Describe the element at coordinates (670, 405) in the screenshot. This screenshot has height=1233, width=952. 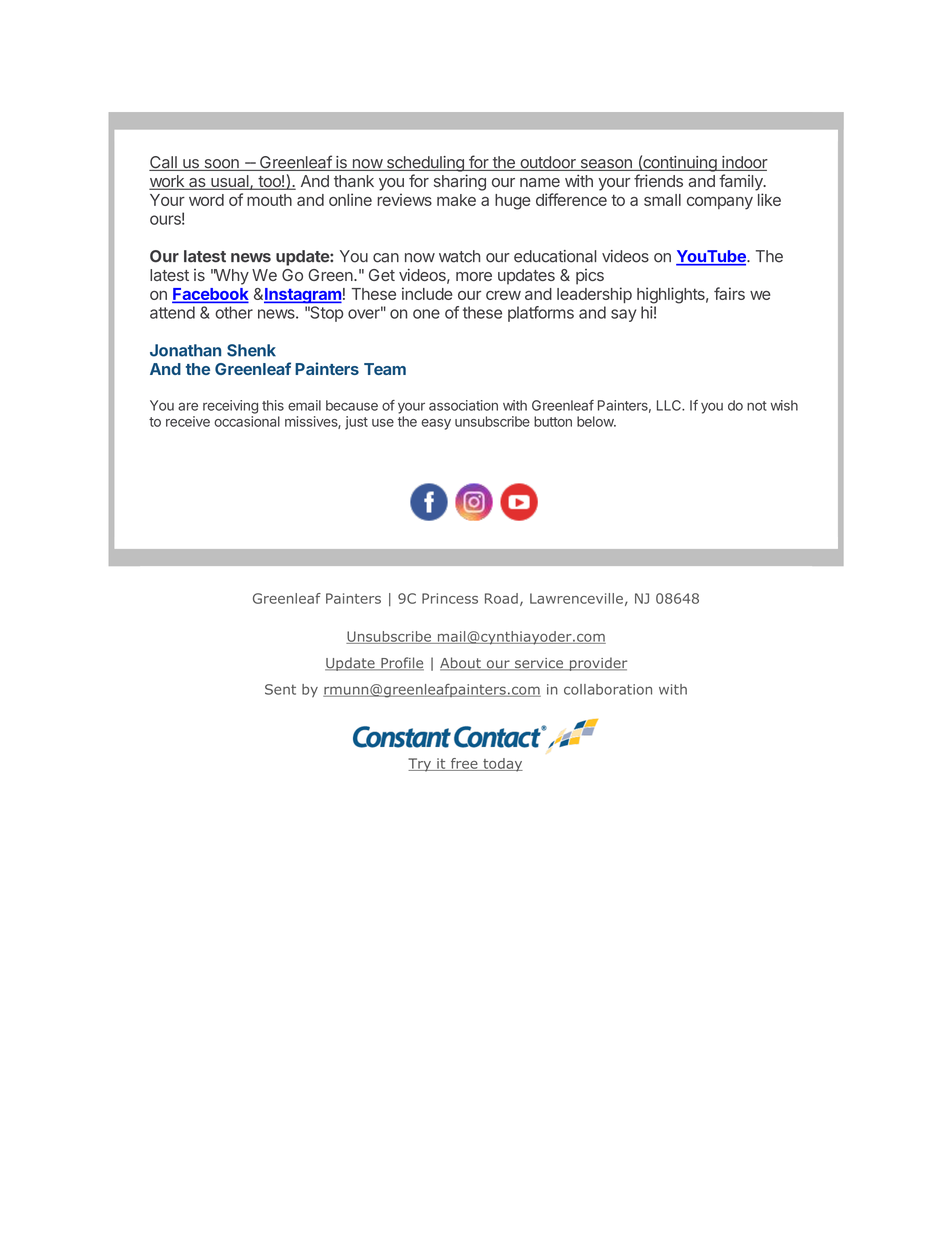
I see `LLC` at that location.
